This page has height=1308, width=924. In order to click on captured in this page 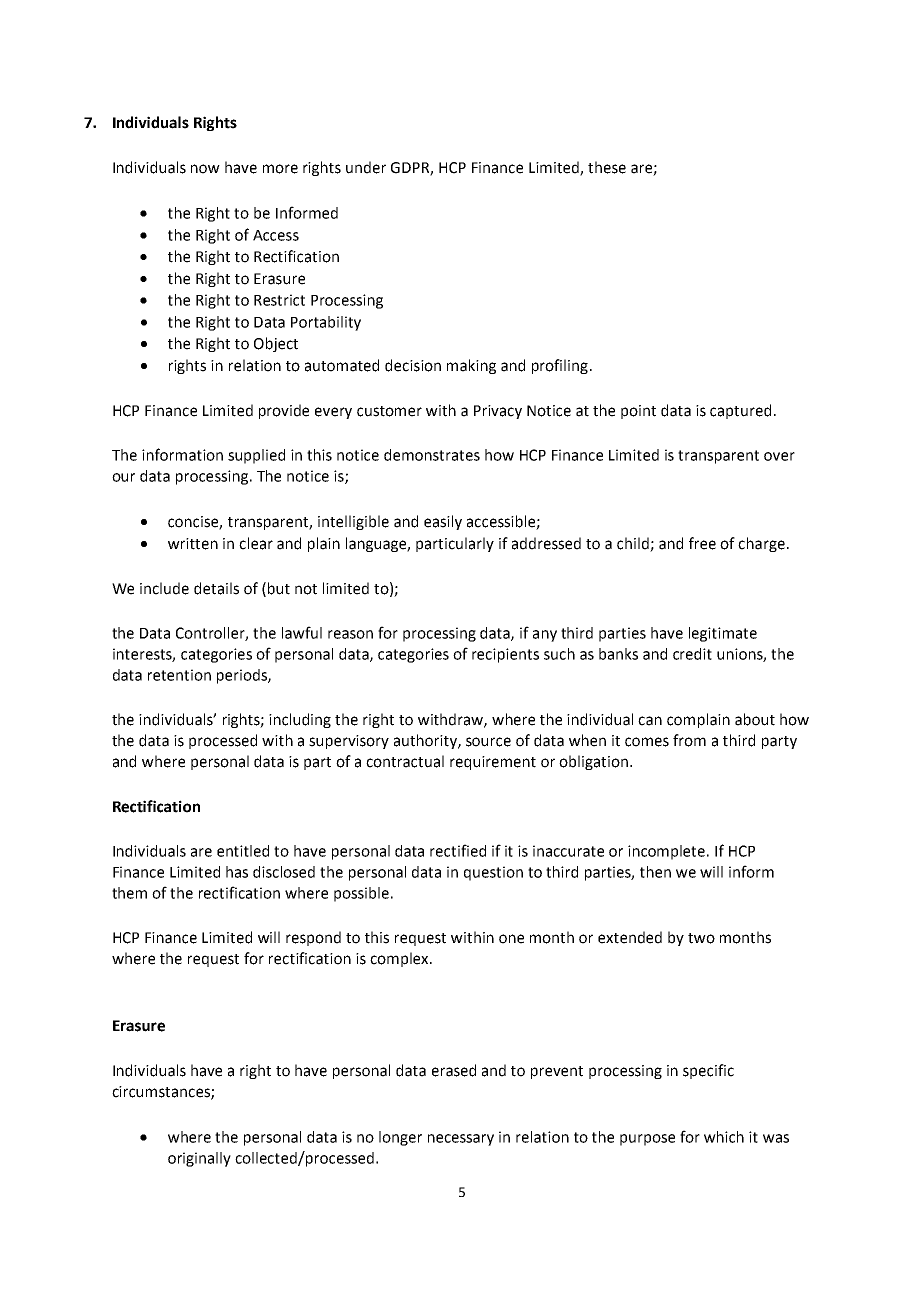, I will do `click(740, 411)`.
